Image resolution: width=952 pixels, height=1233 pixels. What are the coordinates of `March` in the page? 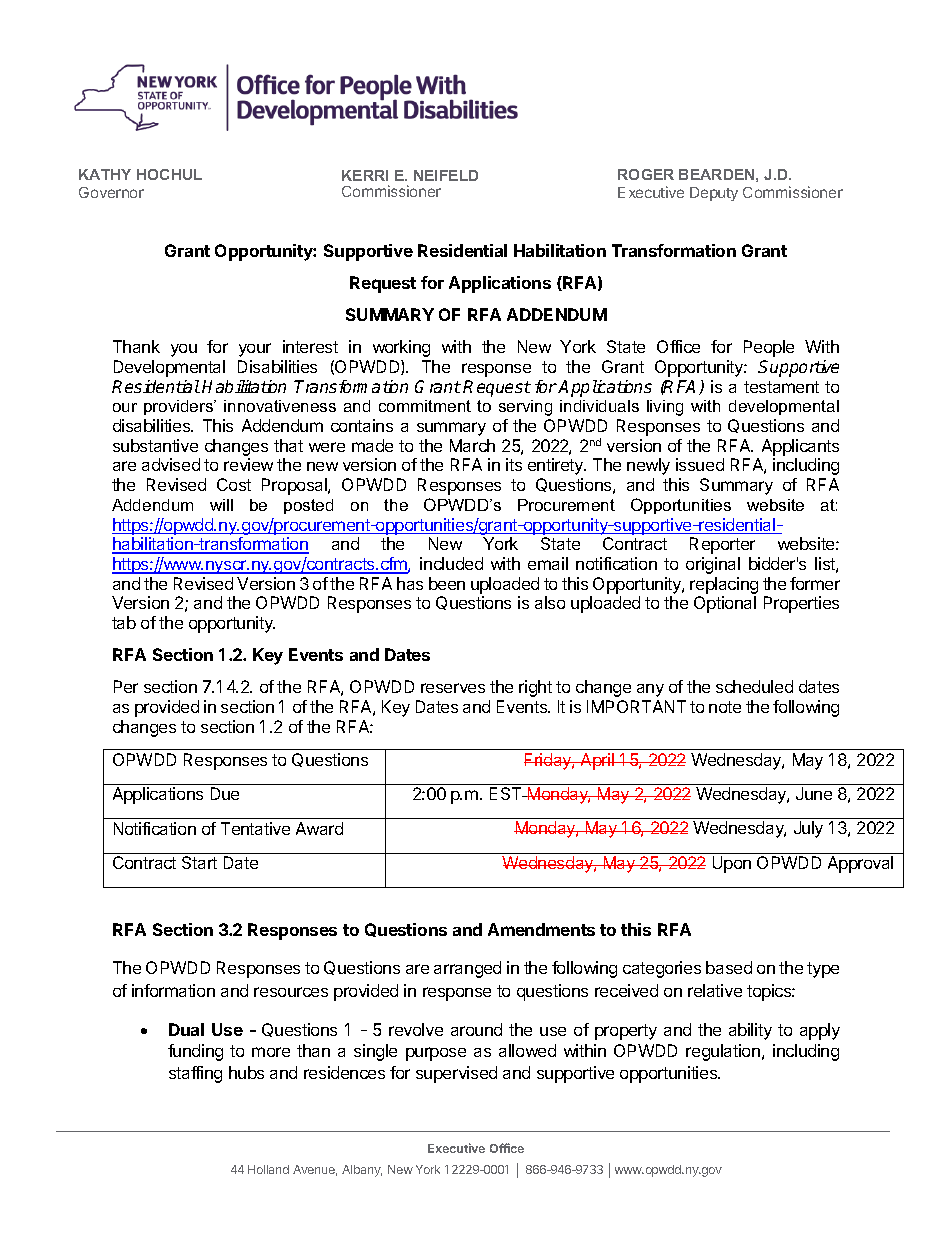 It's located at (472, 445).
